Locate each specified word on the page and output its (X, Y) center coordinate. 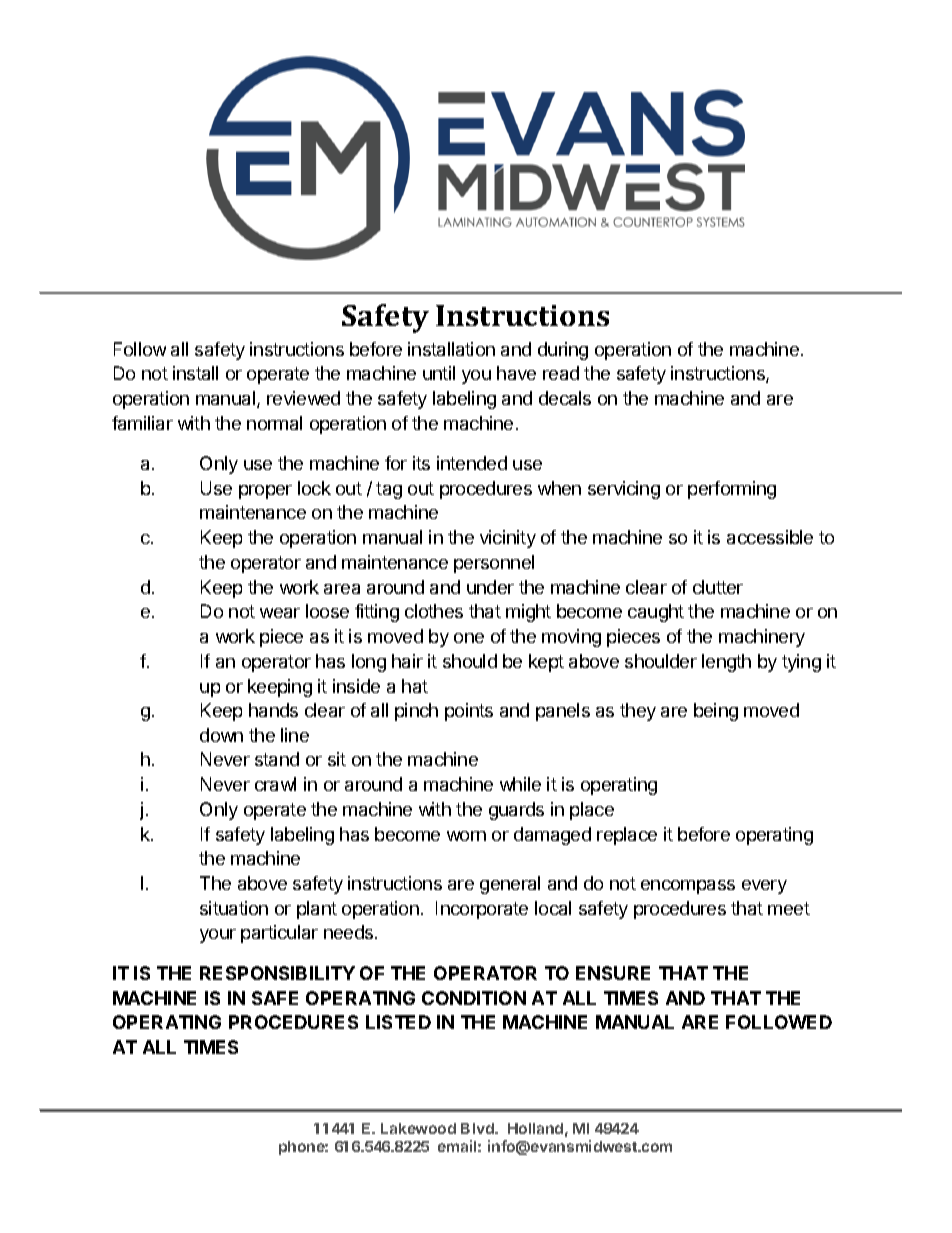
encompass (688, 887)
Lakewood (418, 1128)
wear (280, 613)
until (439, 373)
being (716, 712)
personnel (494, 564)
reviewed (303, 398)
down (221, 735)
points (469, 712)
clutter (718, 587)
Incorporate (482, 910)
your (218, 936)
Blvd (478, 1128)
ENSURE (613, 973)
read (561, 373)
